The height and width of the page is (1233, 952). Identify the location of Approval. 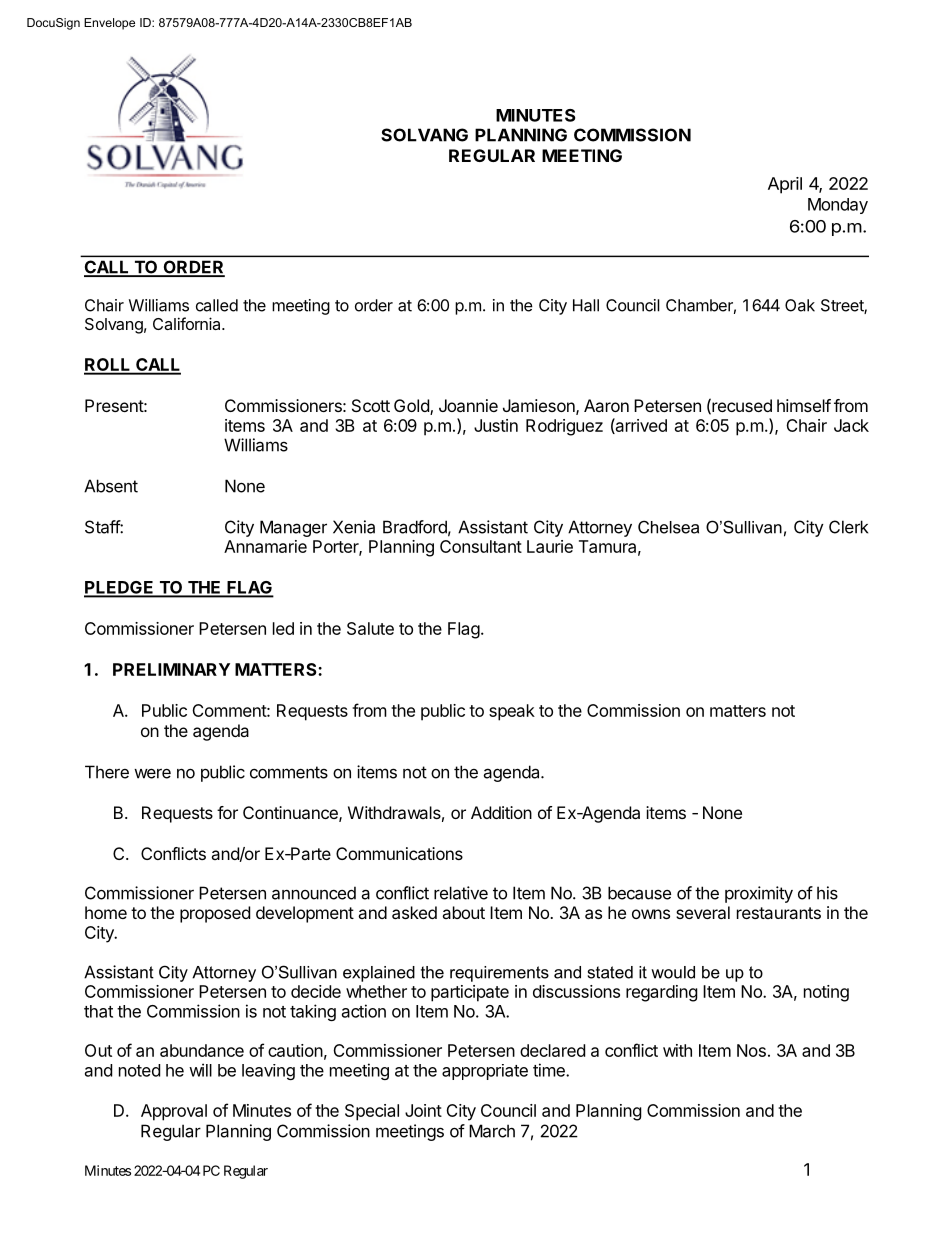
(174, 1112).
